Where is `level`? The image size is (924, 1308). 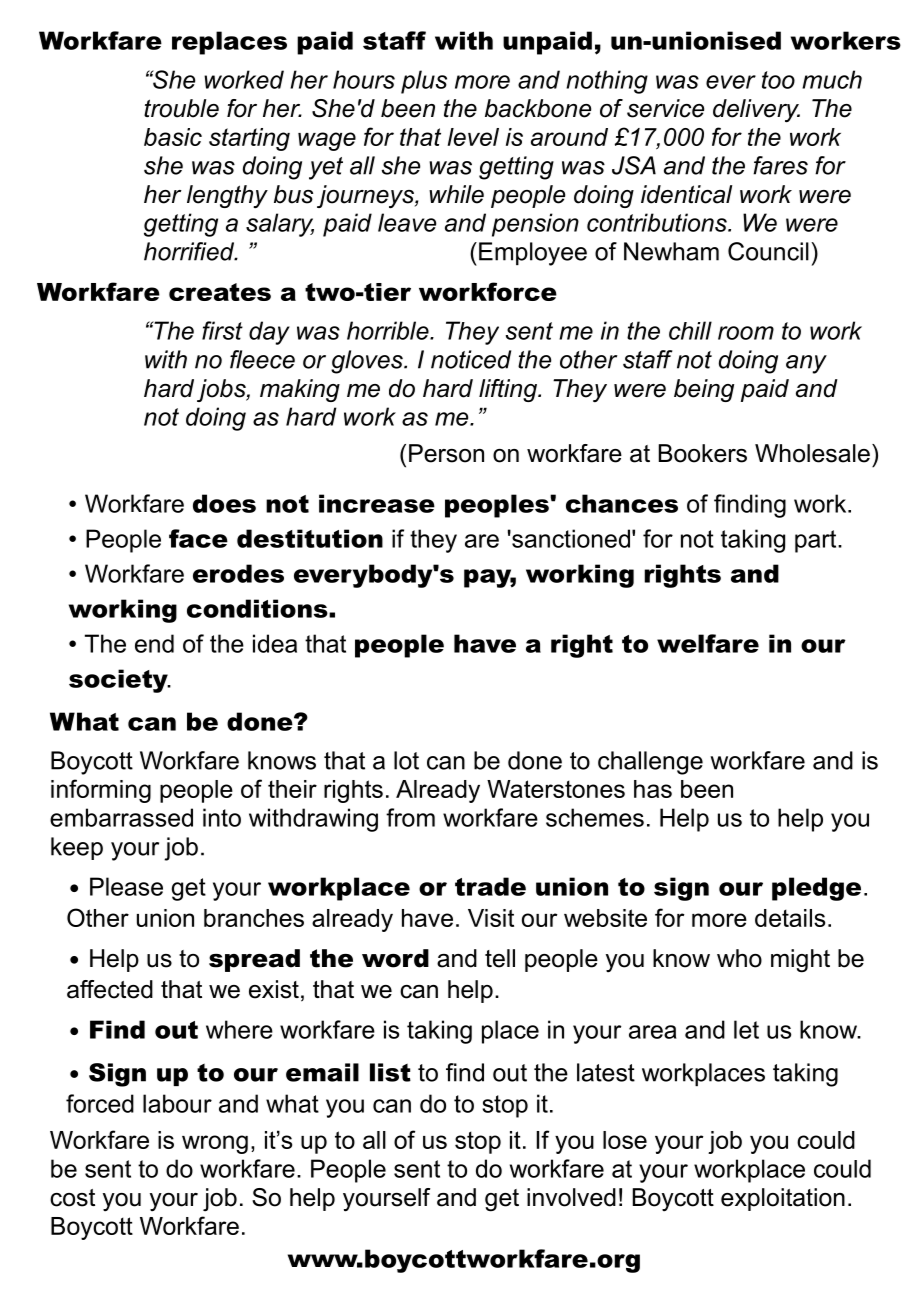 level is located at coordinates (473, 137).
